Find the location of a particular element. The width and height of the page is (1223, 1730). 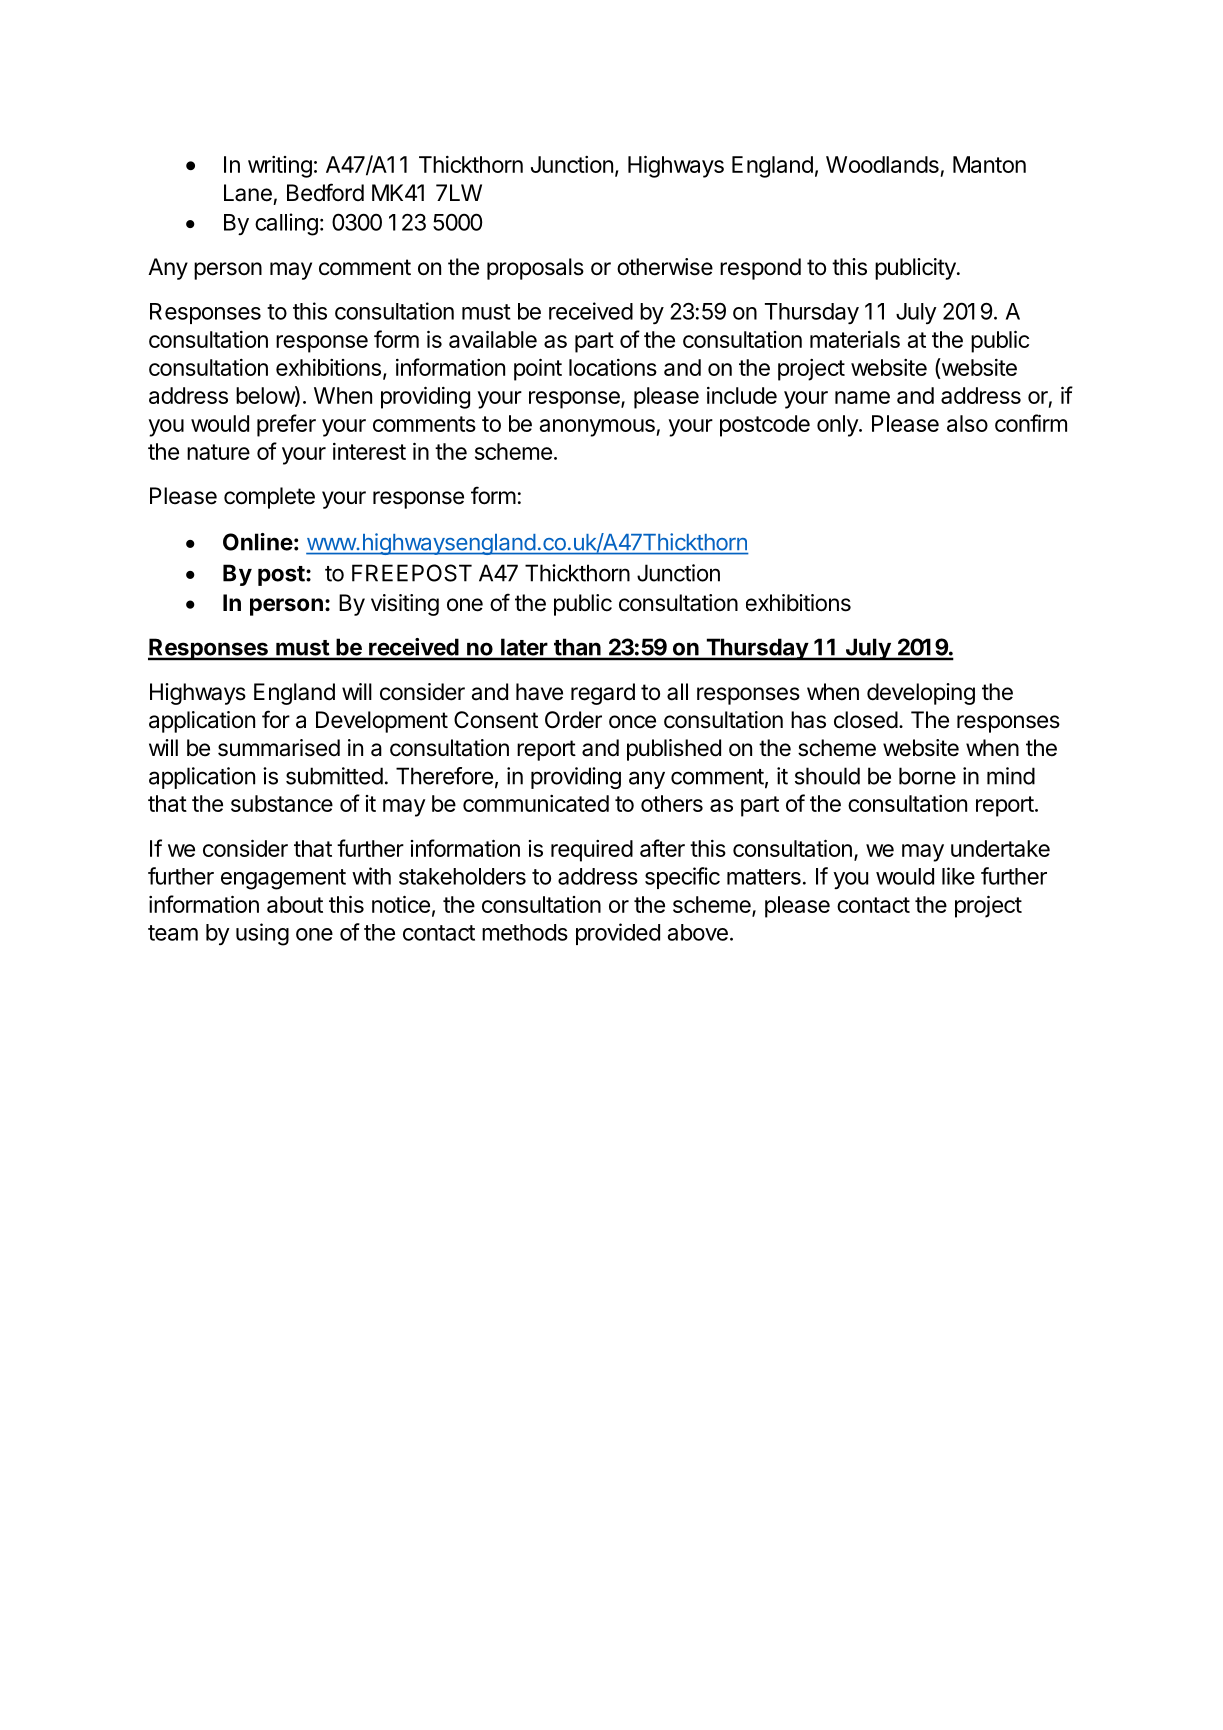

Lane is located at coordinates (248, 193).
